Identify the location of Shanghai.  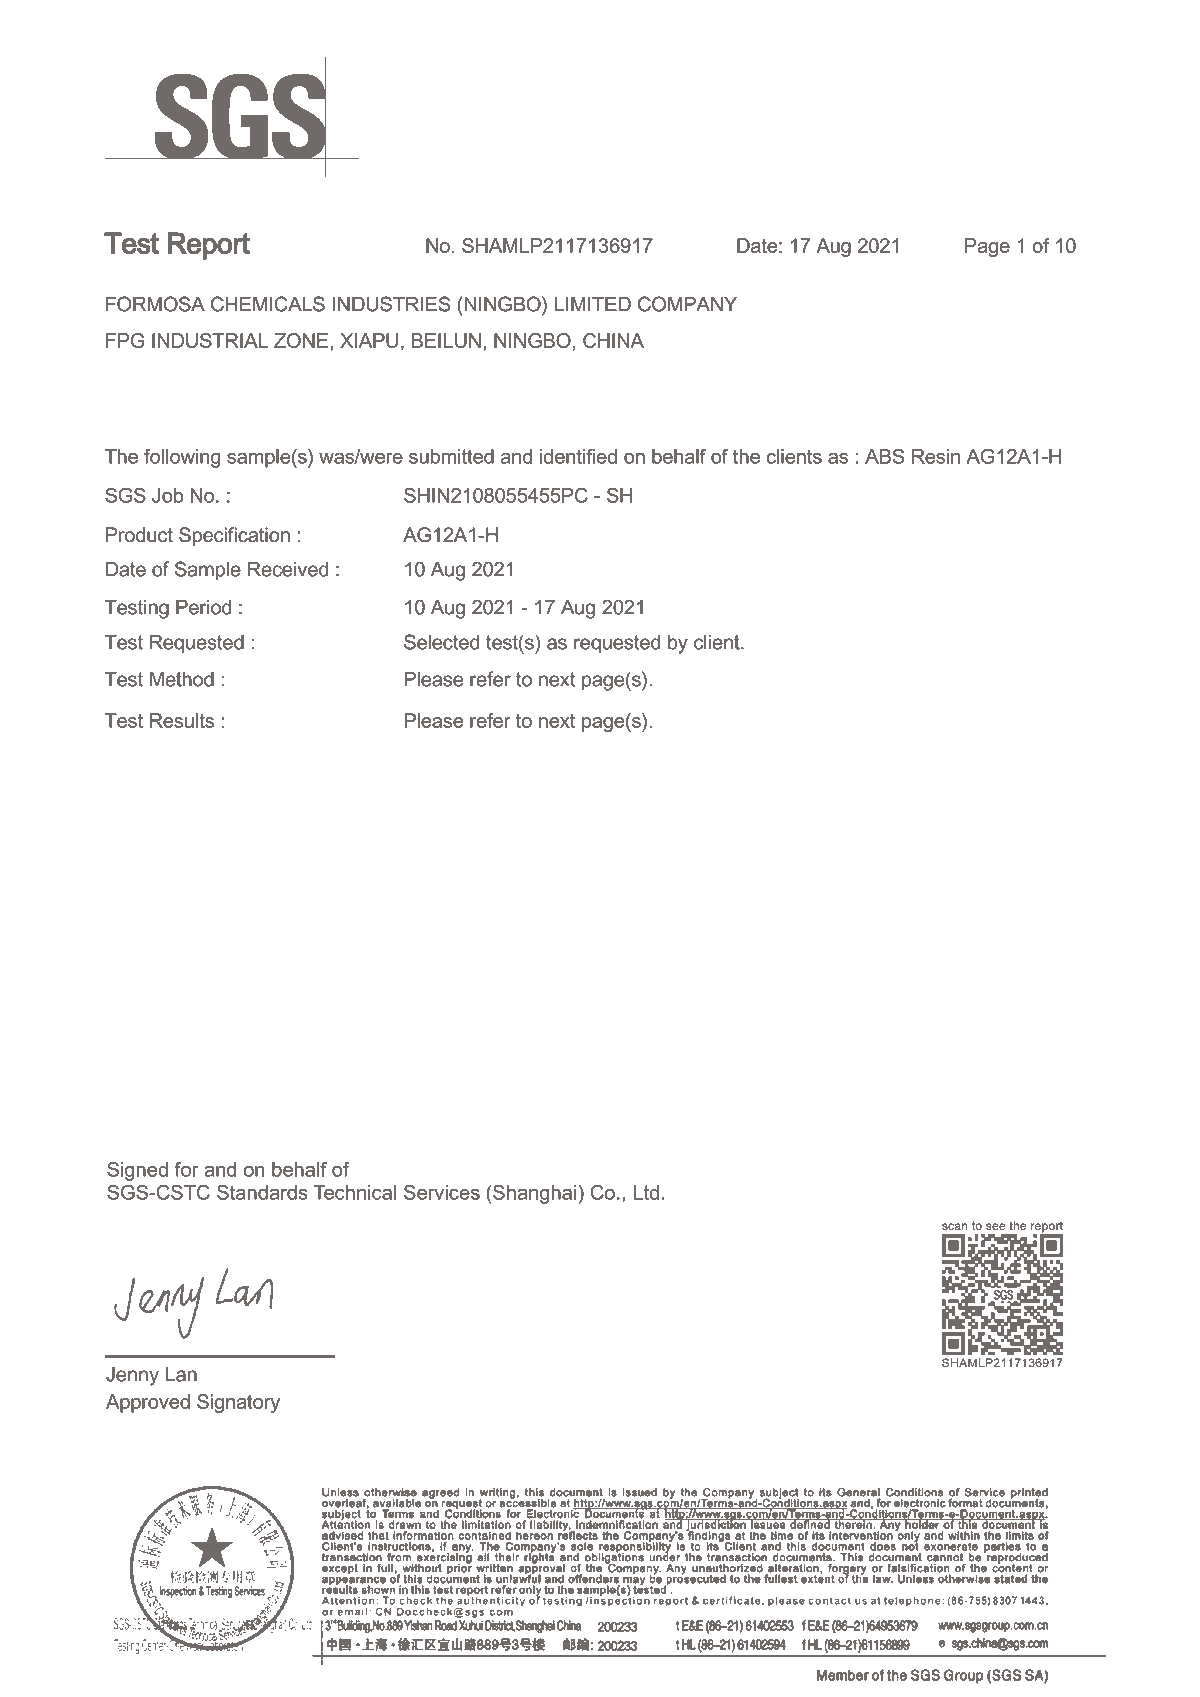
(533, 1194).
